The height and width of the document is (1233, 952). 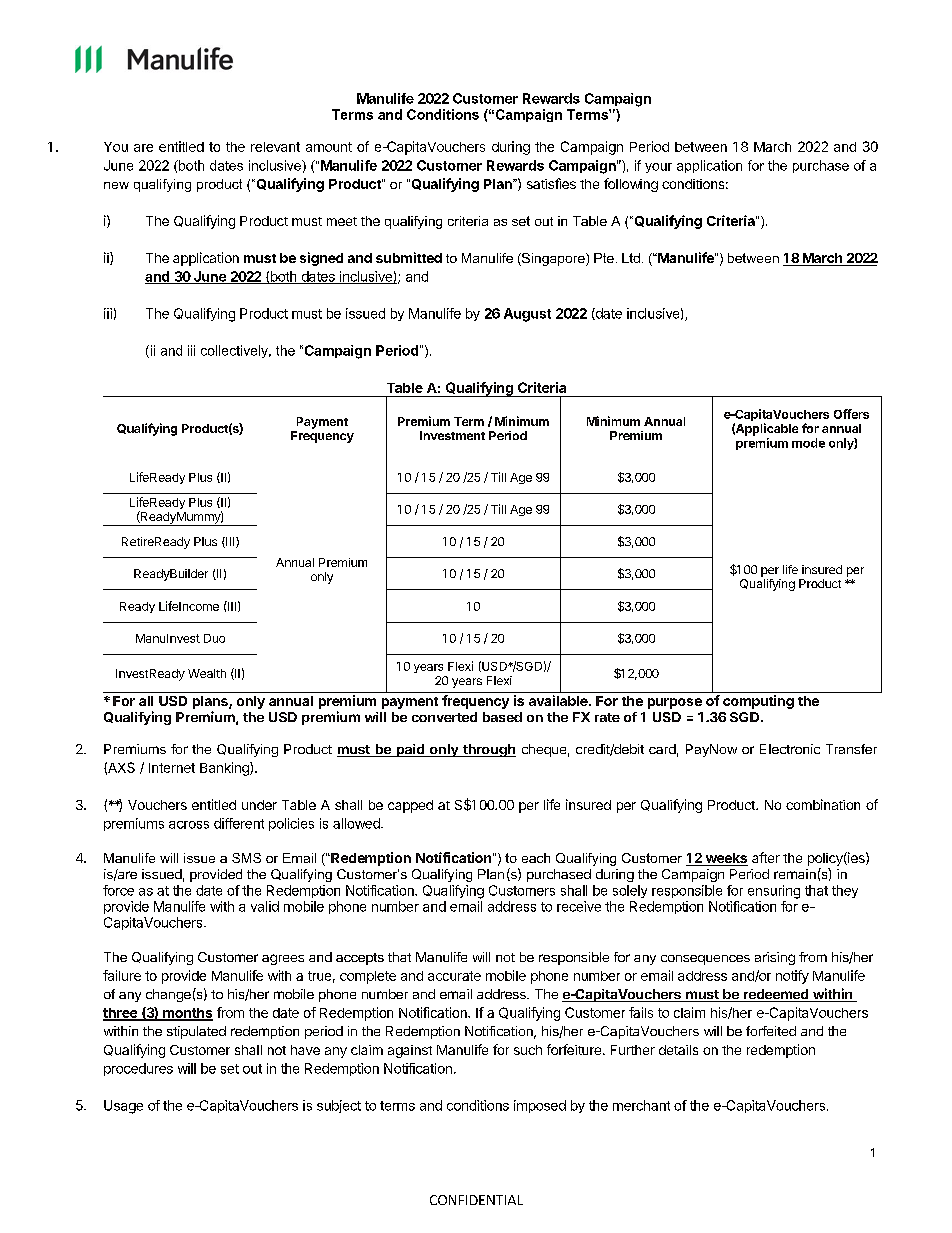 I want to click on Wealth, so click(x=207, y=673).
